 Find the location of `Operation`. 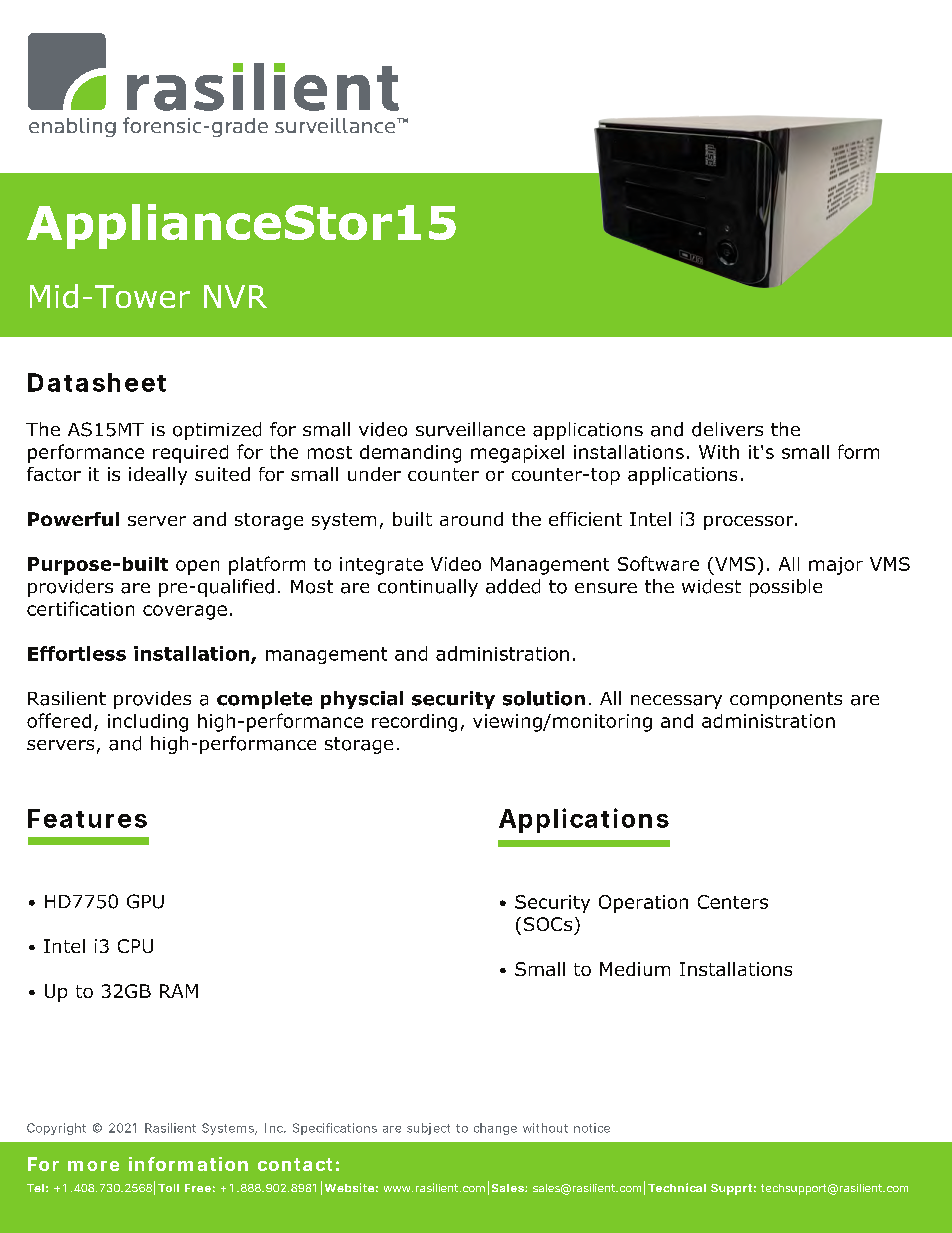

Operation is located at coordinates (643, 904).
